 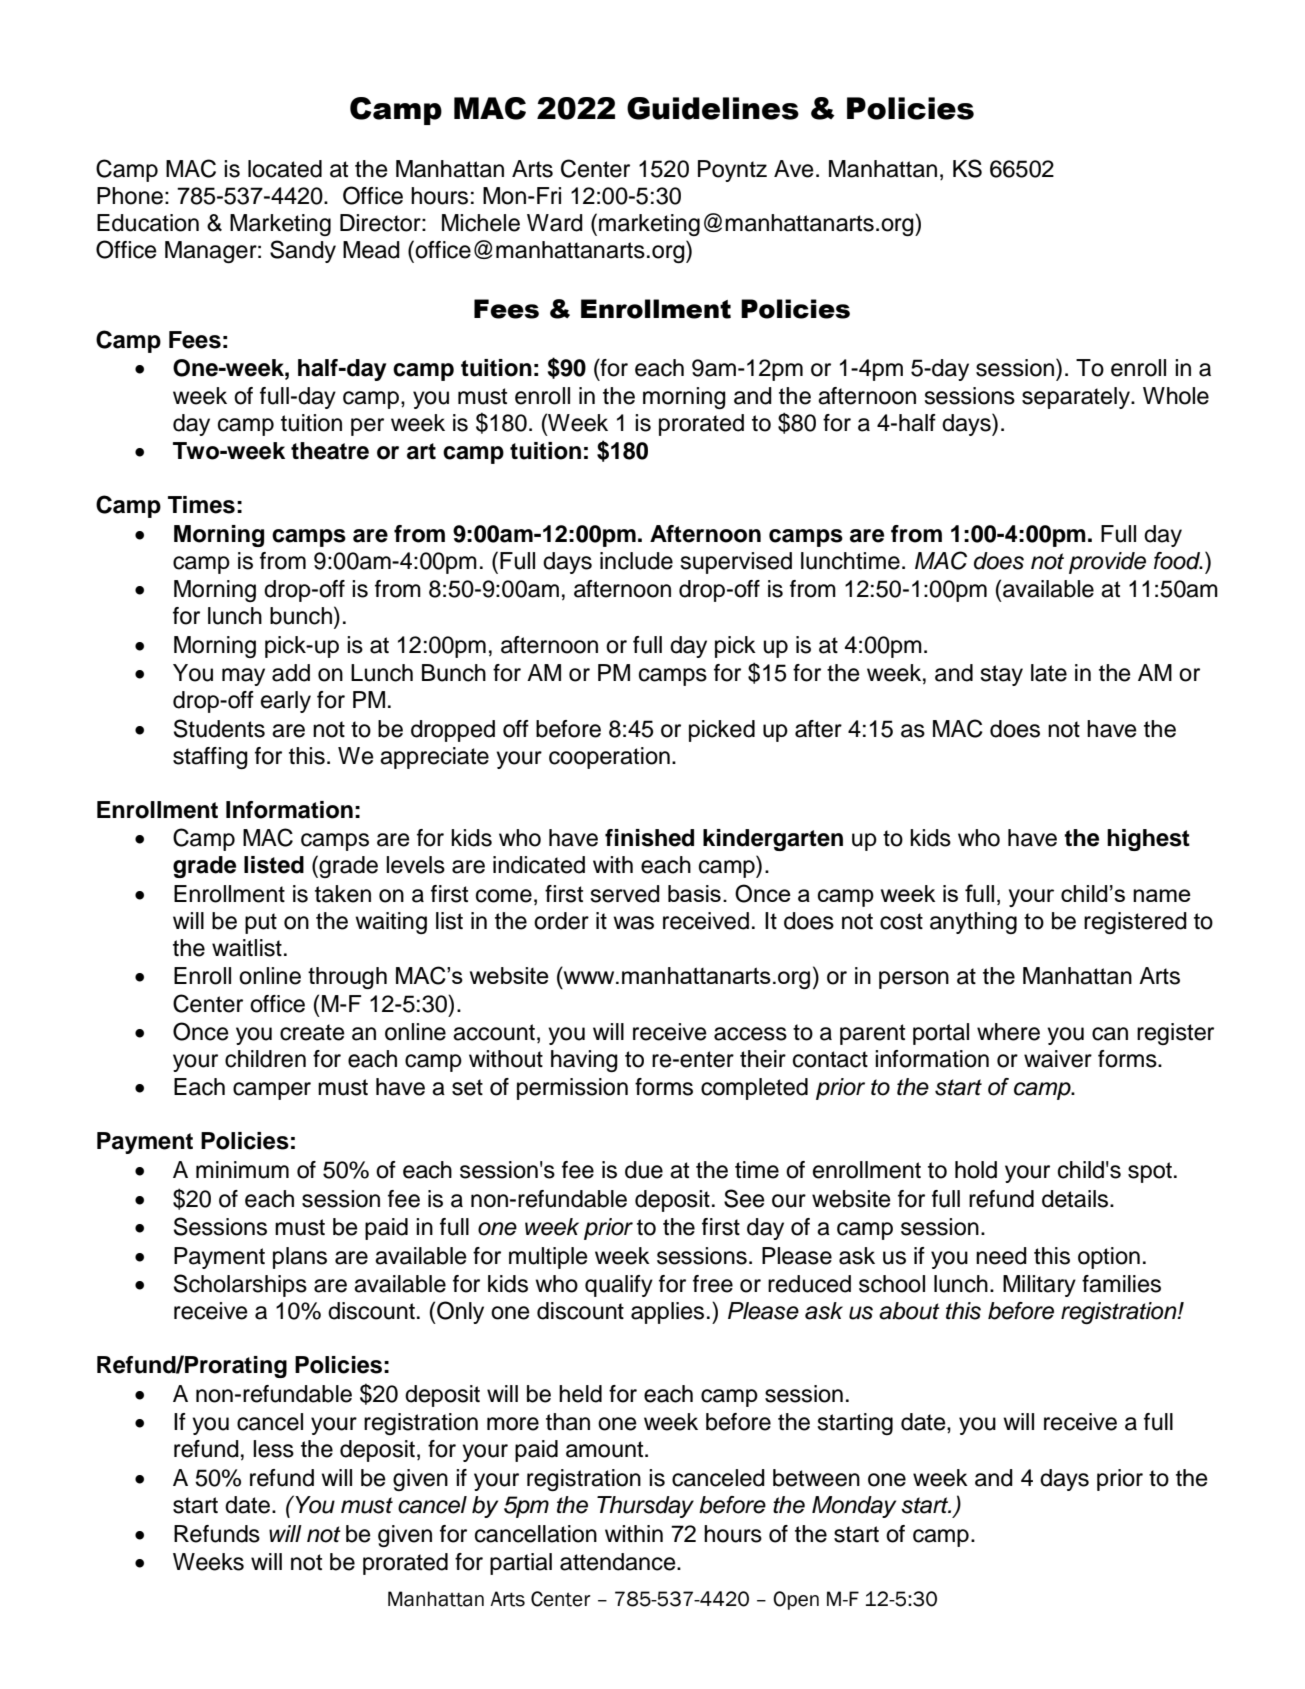 What do you see at coordinates (285, 169) in the screenshot?
I see `located` at bounding box center [285, 169].
